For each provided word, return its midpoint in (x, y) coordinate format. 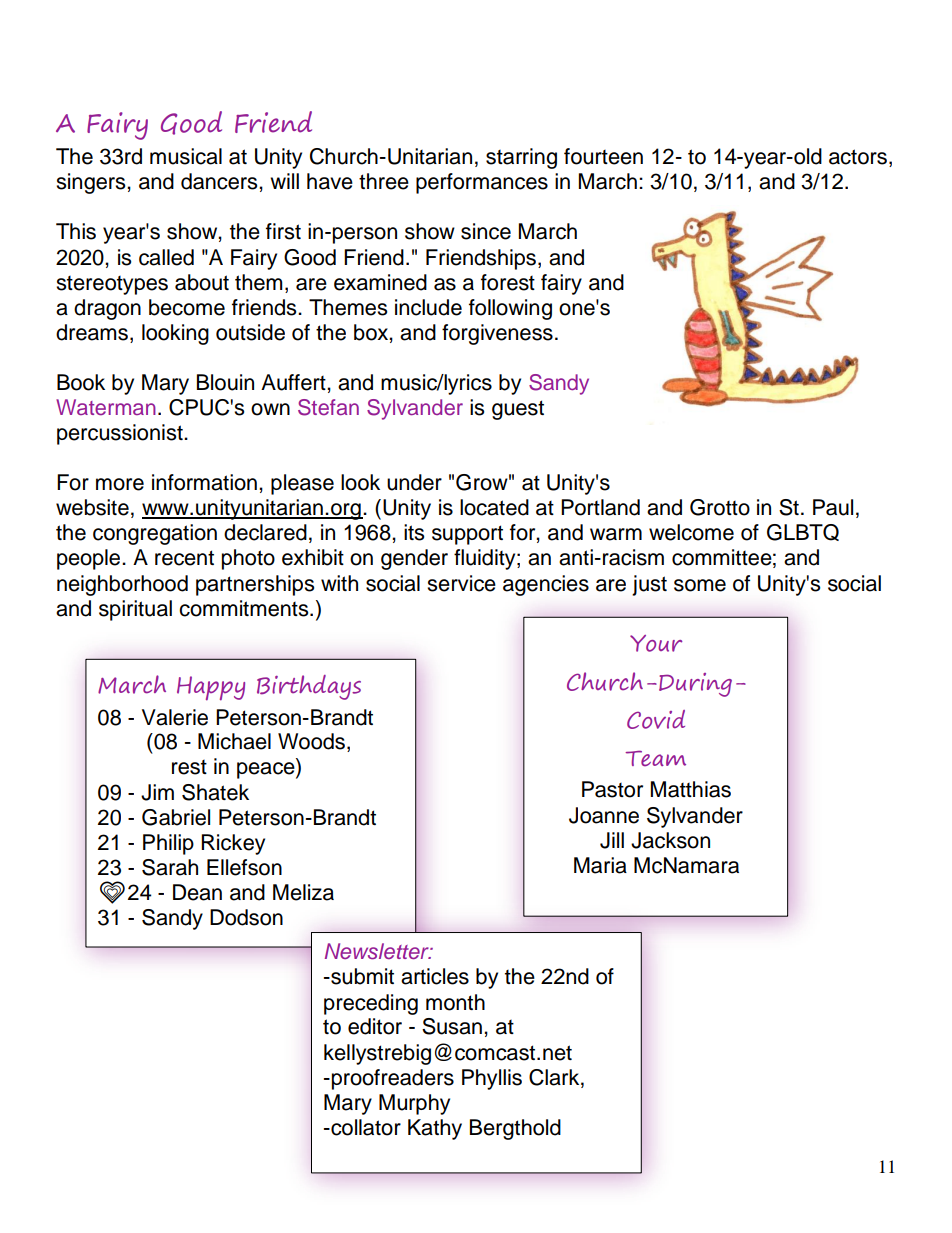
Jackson (670, 840)
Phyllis (492, 1079)
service (461, 583)
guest (518, 410)
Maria (600, 865)
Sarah (170, 867)
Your (656, 643)
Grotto (720, 507)
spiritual (135, 610)
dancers (220, 181)
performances (482, 183)
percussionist (121, 434)
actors (858, 157)
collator (365, 1127)
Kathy (435, 1129)
